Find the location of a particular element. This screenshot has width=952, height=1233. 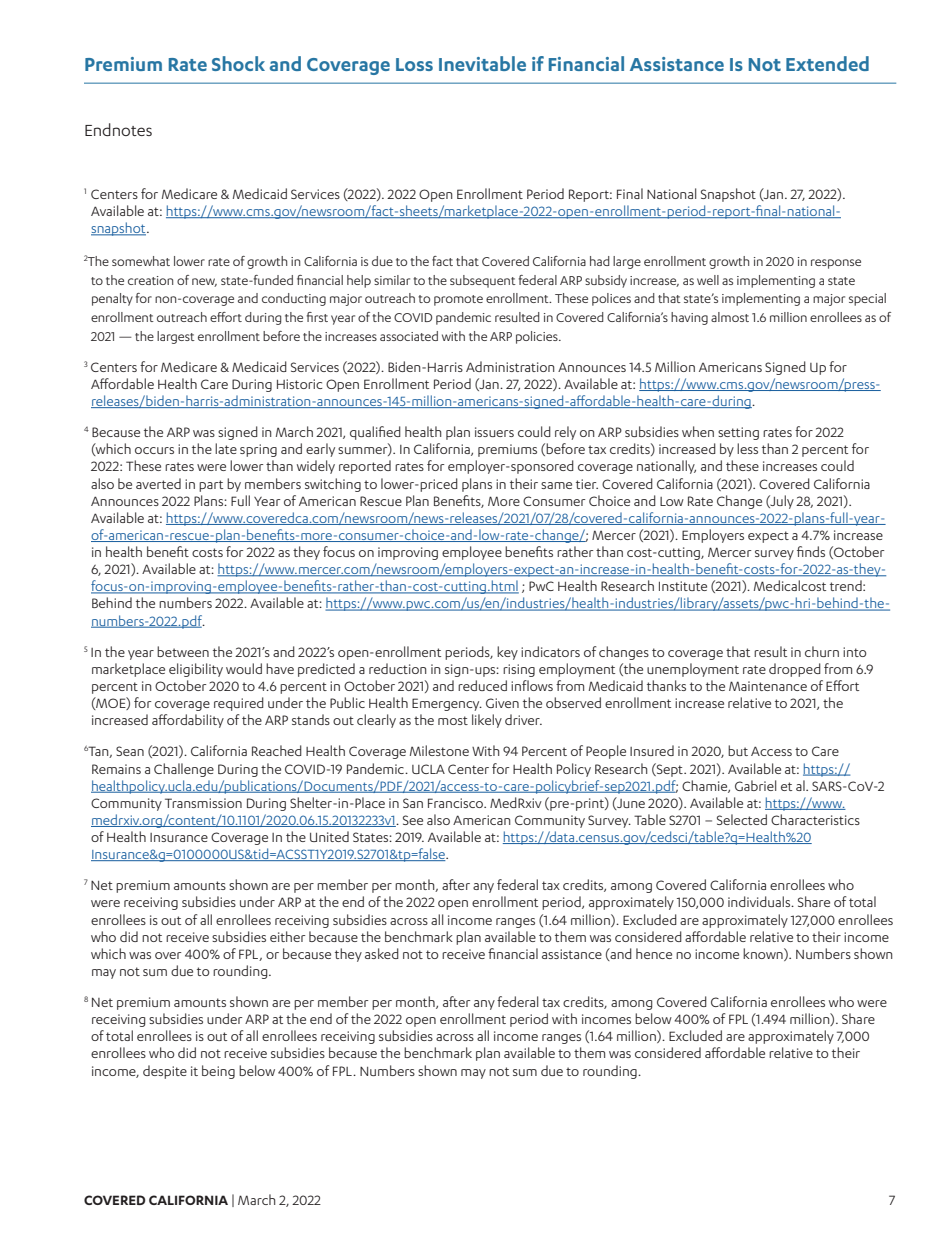

setting is located at coordinates (738, 433).
